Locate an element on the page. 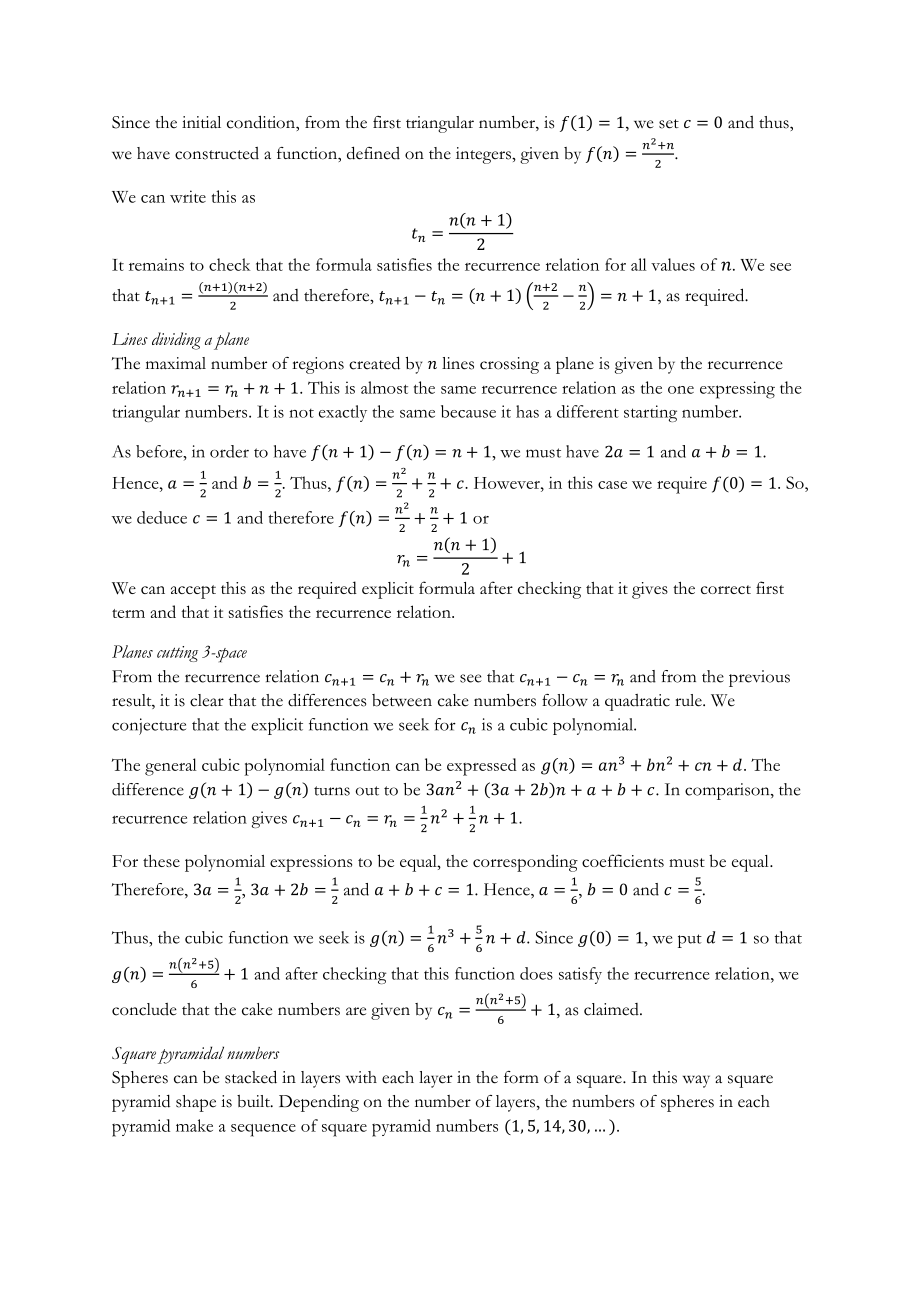 This image has width=924, height=1307. constructed is located at coordinates (217, 153).
